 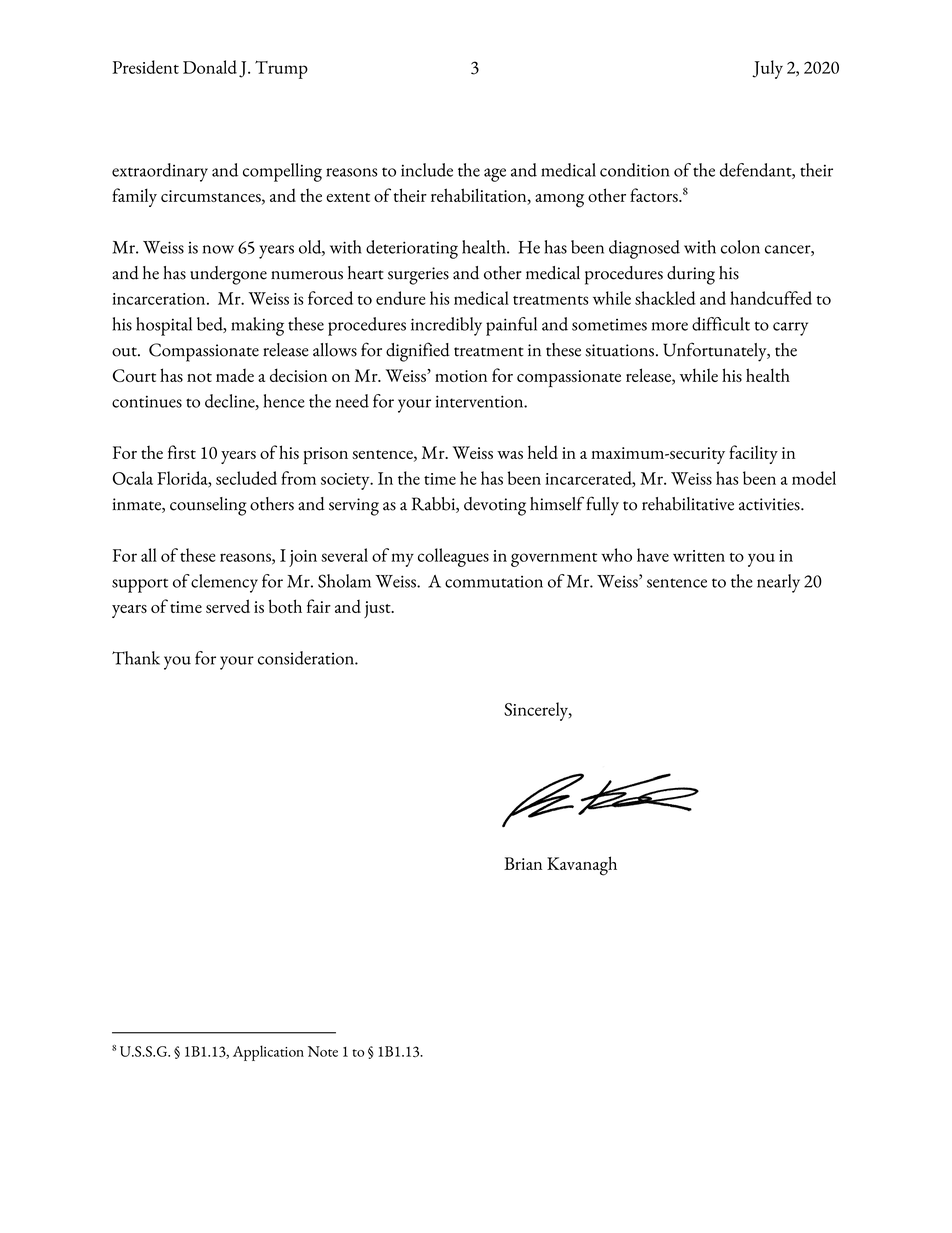 I want to click on Donald, so click(x=210, y=67).
